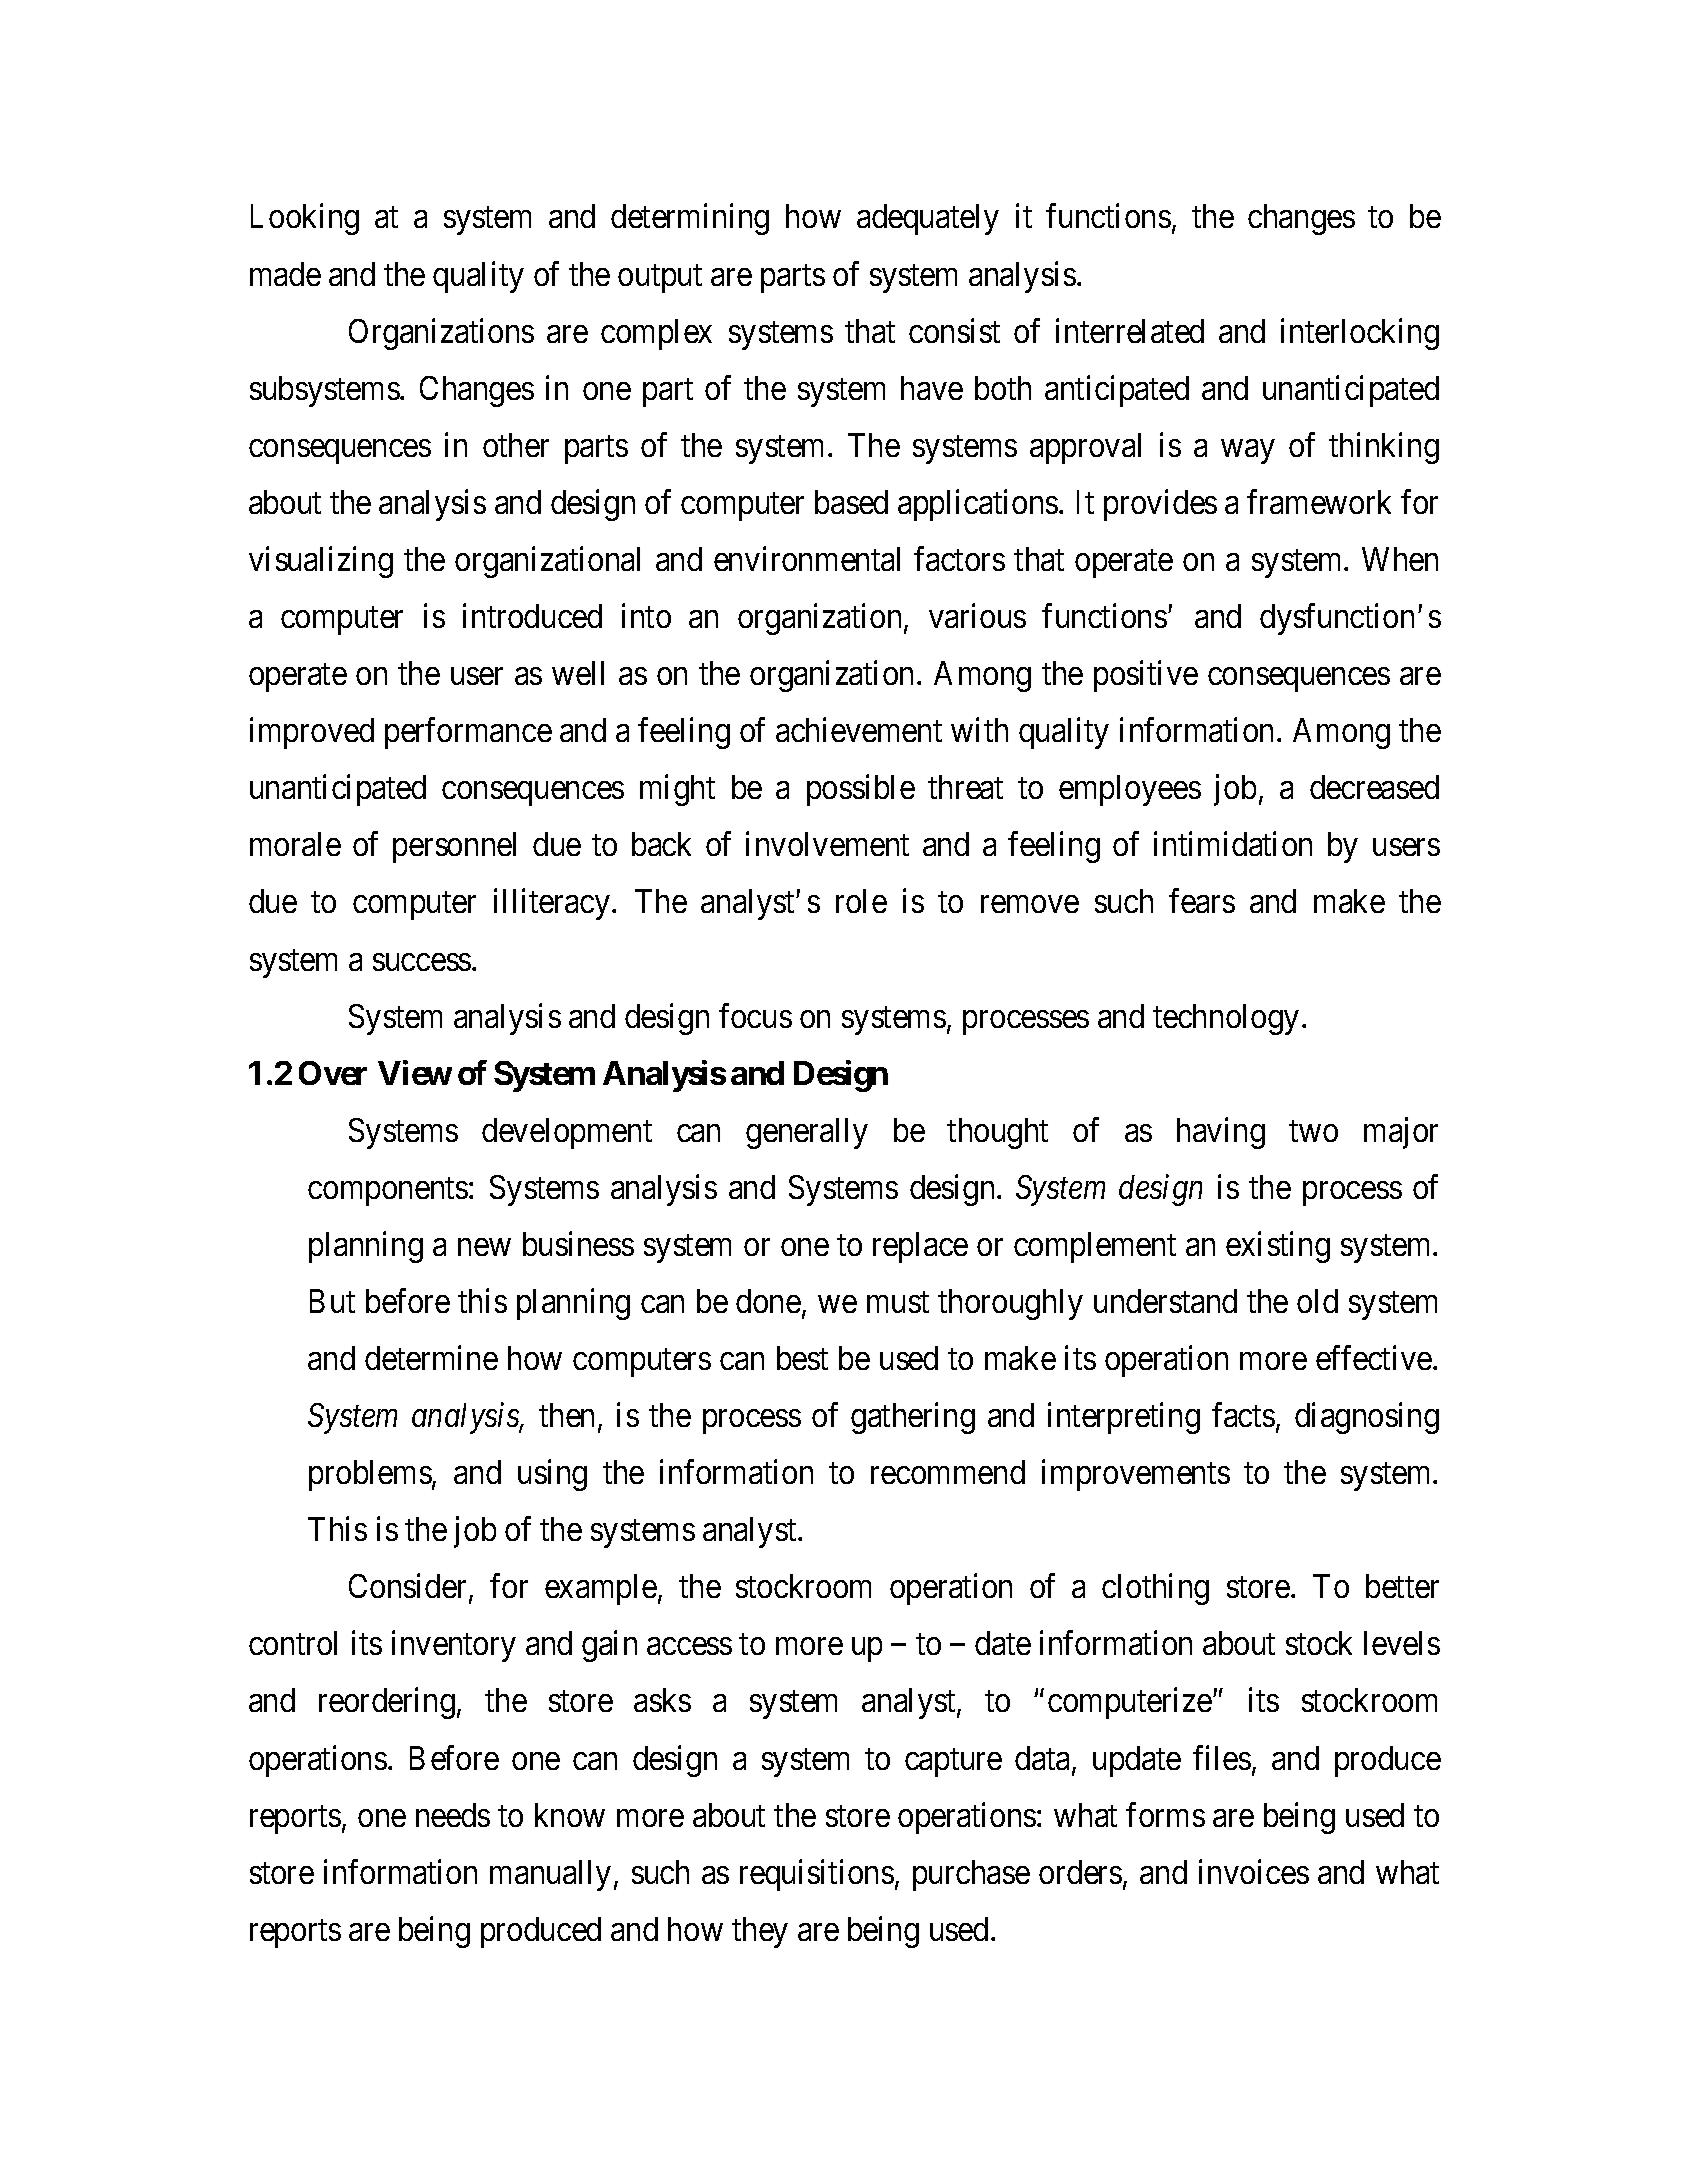 The image size is (1688, 2184). What do you see at coordinates (928, 219) in the document?
I see `adequately` at bounding box center [928, 219].
